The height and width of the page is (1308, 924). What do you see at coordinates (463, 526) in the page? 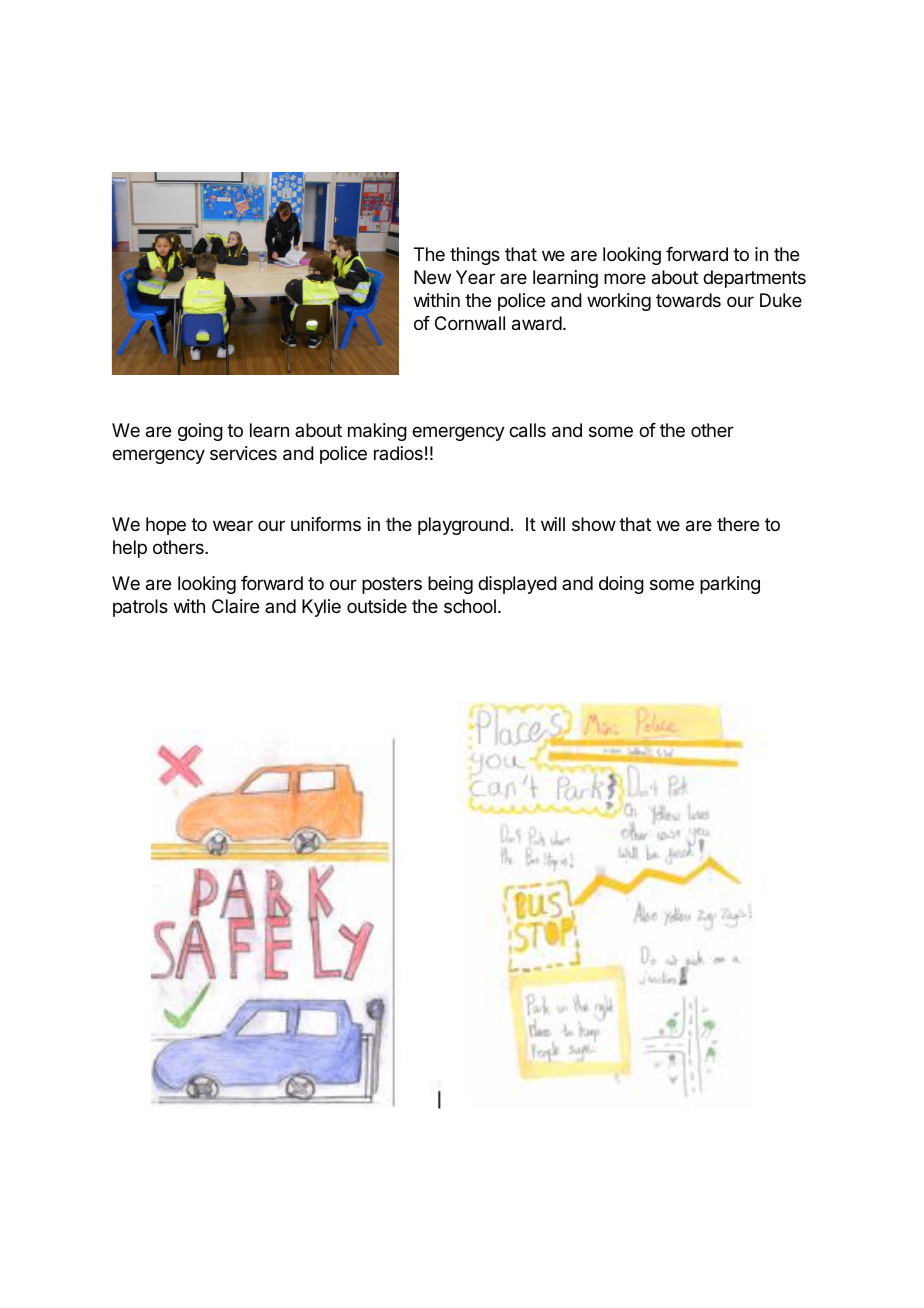
I see `playground` at bounding box center [463, 526].
